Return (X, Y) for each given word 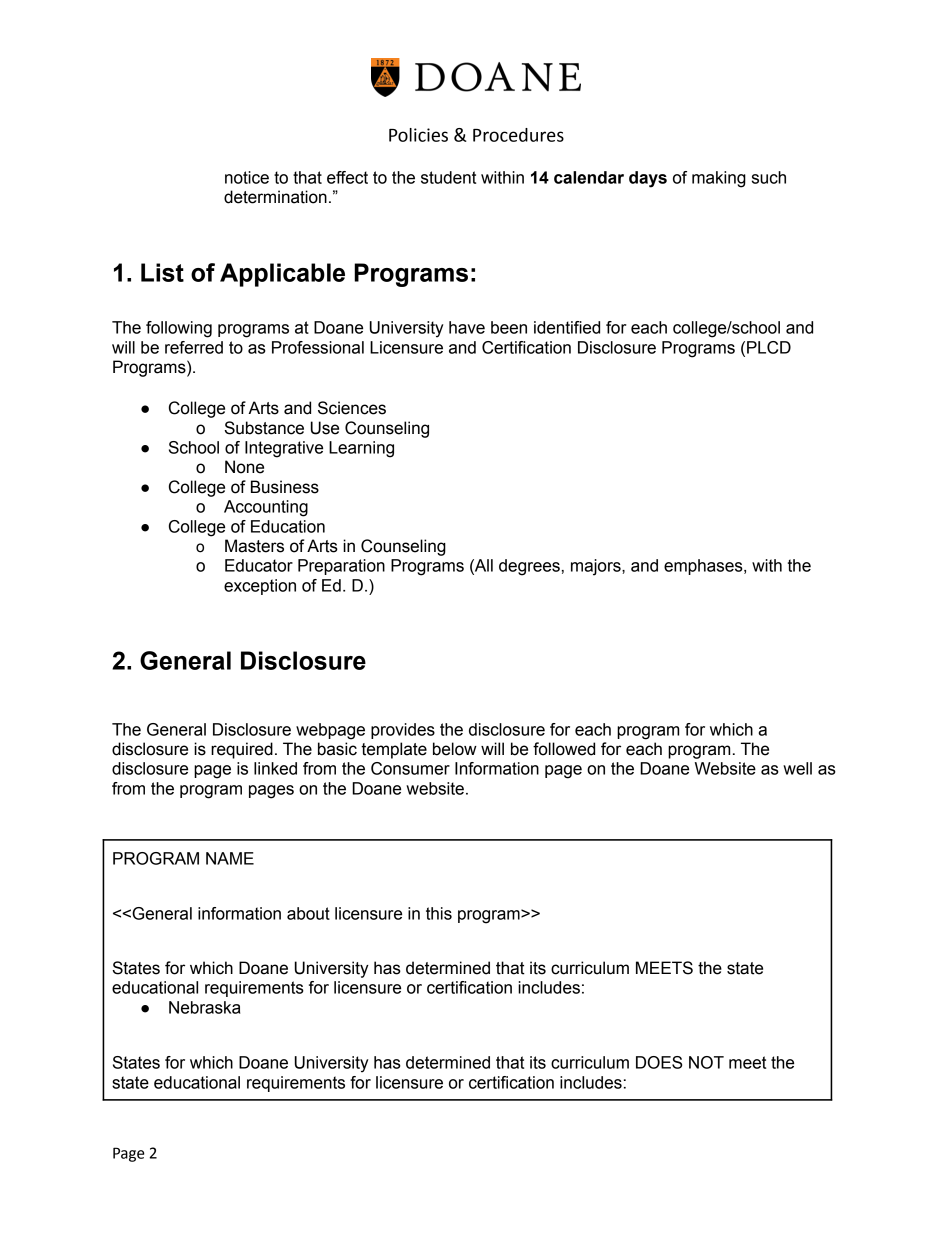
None (244, 467)
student (448, 177)
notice (247, 177)
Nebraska (204, 1007)
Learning (361, 449)
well (797, 768)
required (242, 750)
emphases (704, 567)
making (719, 179)
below (455, 749)
